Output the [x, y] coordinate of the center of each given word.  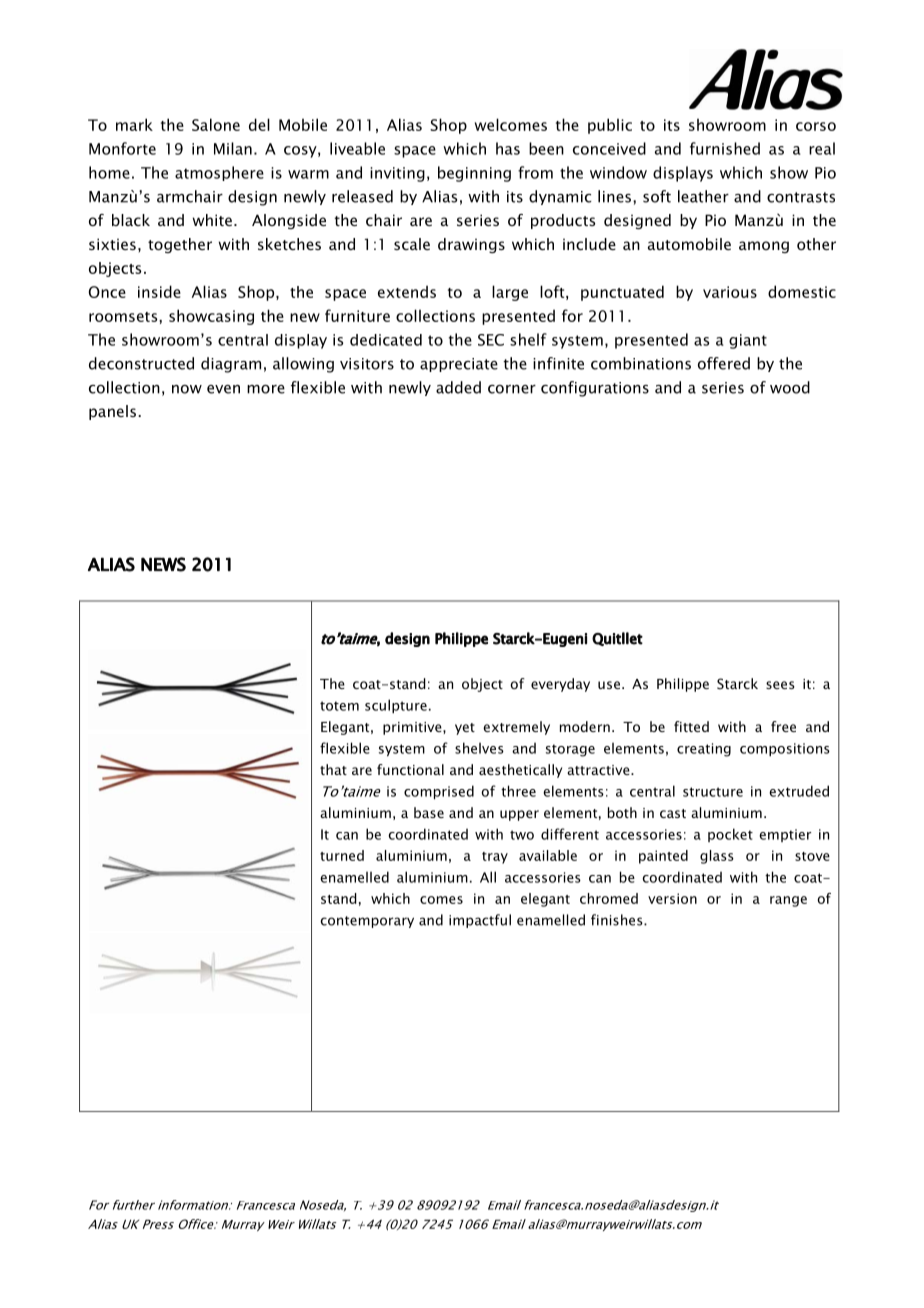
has [508, 148]
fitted [691, 726]
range [788, 901]
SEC [491, 340]
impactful [480, 921]
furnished [725, 148]
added [458, 387]
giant [748, 341]
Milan [233, 148]
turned [342, 855]
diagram [231, 365]
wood [790, 387]
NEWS [163, 564]
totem [339, 706]
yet [465, 729]
